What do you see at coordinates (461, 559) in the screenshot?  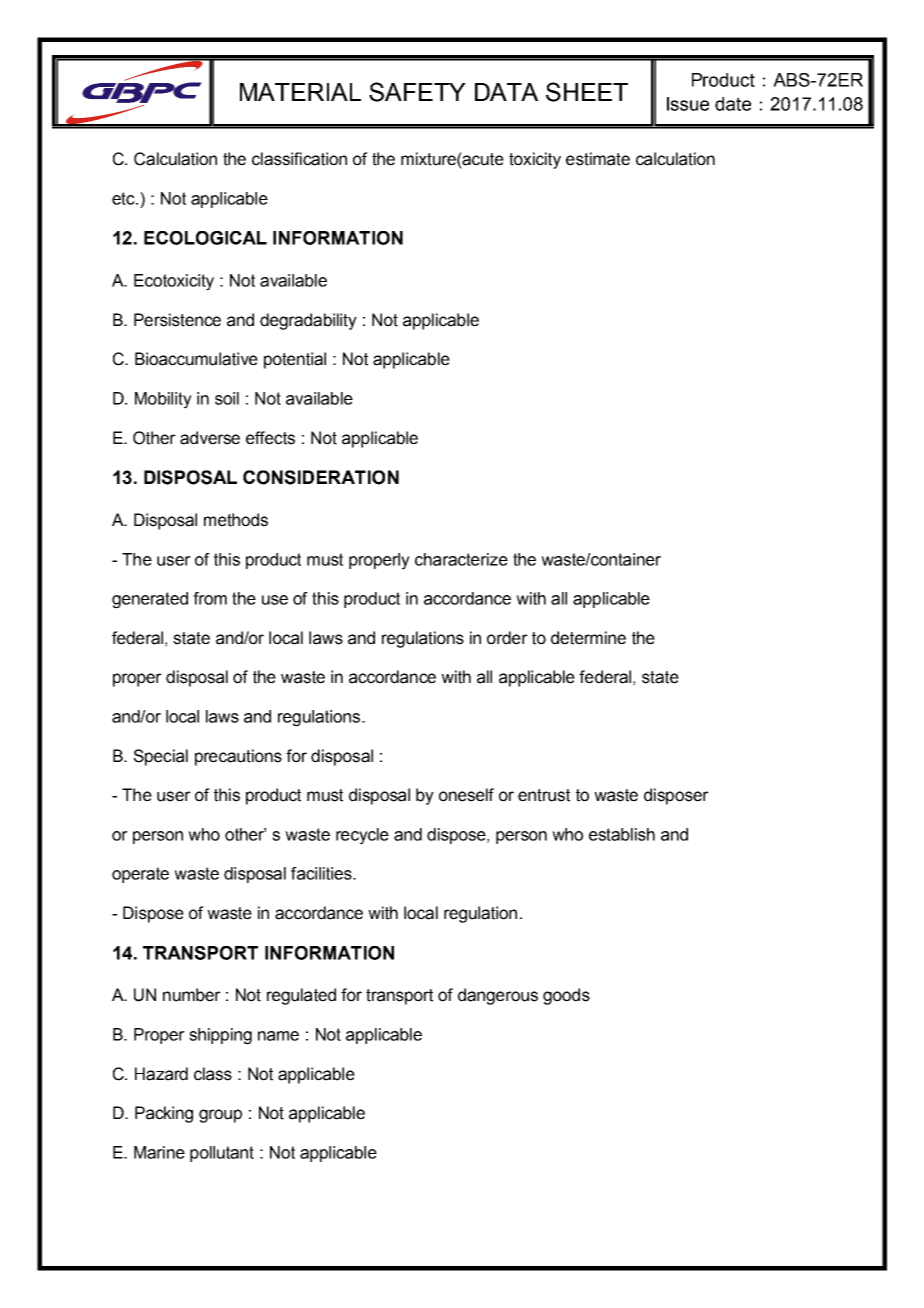 I see `characterize` at bounding box center [461, 559].
